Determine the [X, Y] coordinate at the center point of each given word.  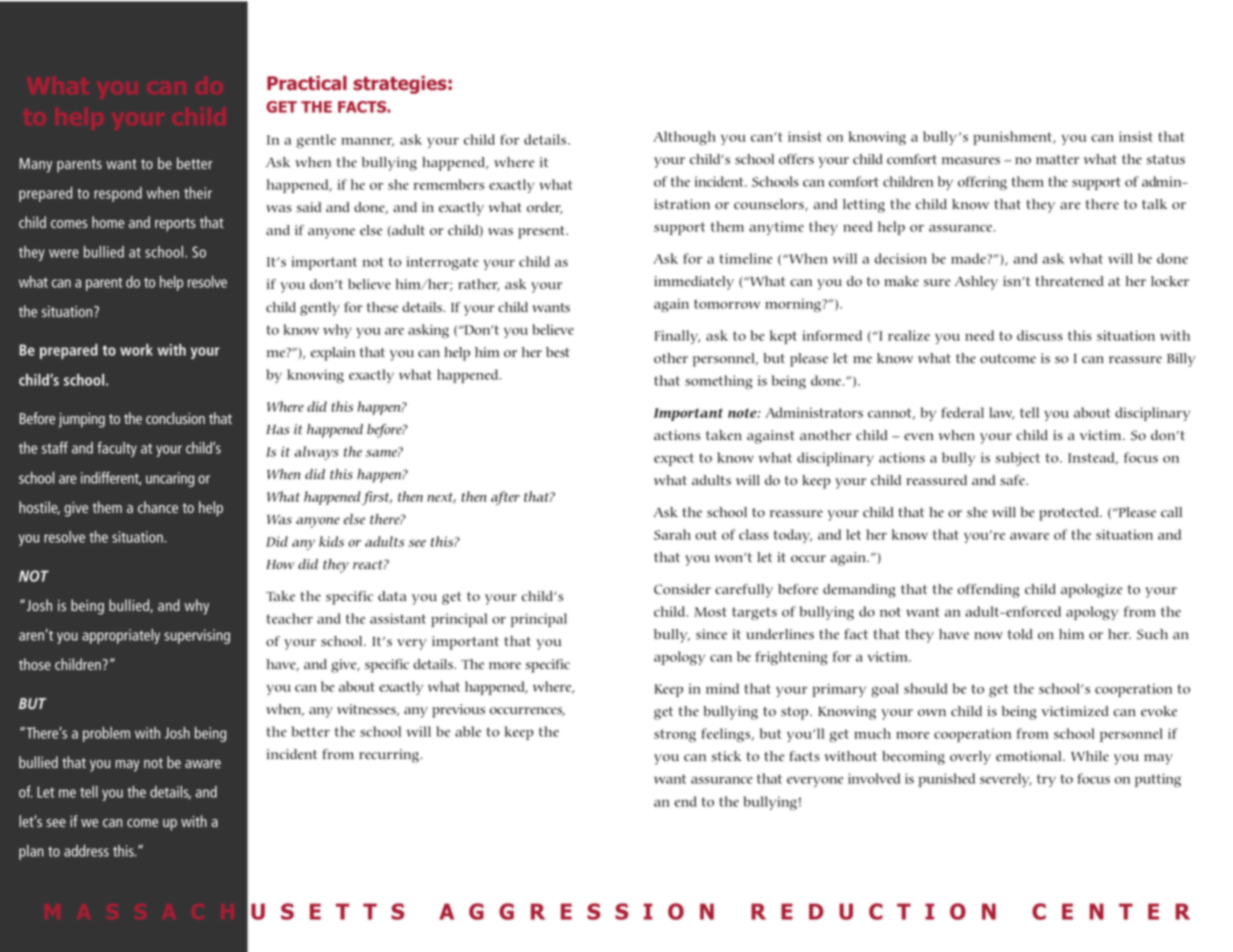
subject [1017, 459]
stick [726, 756]
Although [684, 138]
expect [674, 459]
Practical [307, 83]
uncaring [170, 479]
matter [1057, 160]
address [86, 851]
